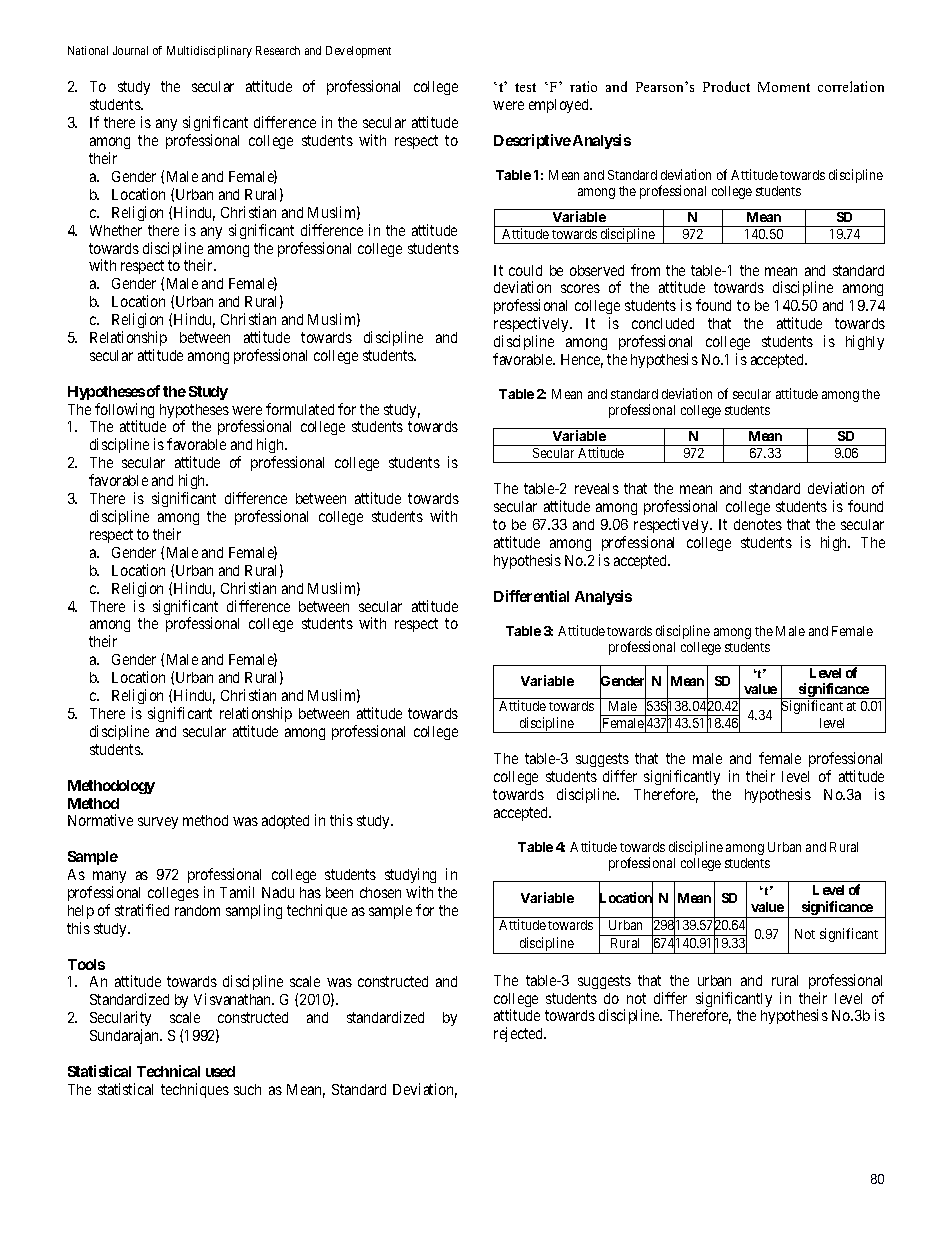 The image size is (952, 1233). What do you see at coordinates (380, 892) in the document?
I see `chosen` at bounding box center [380, 892].
